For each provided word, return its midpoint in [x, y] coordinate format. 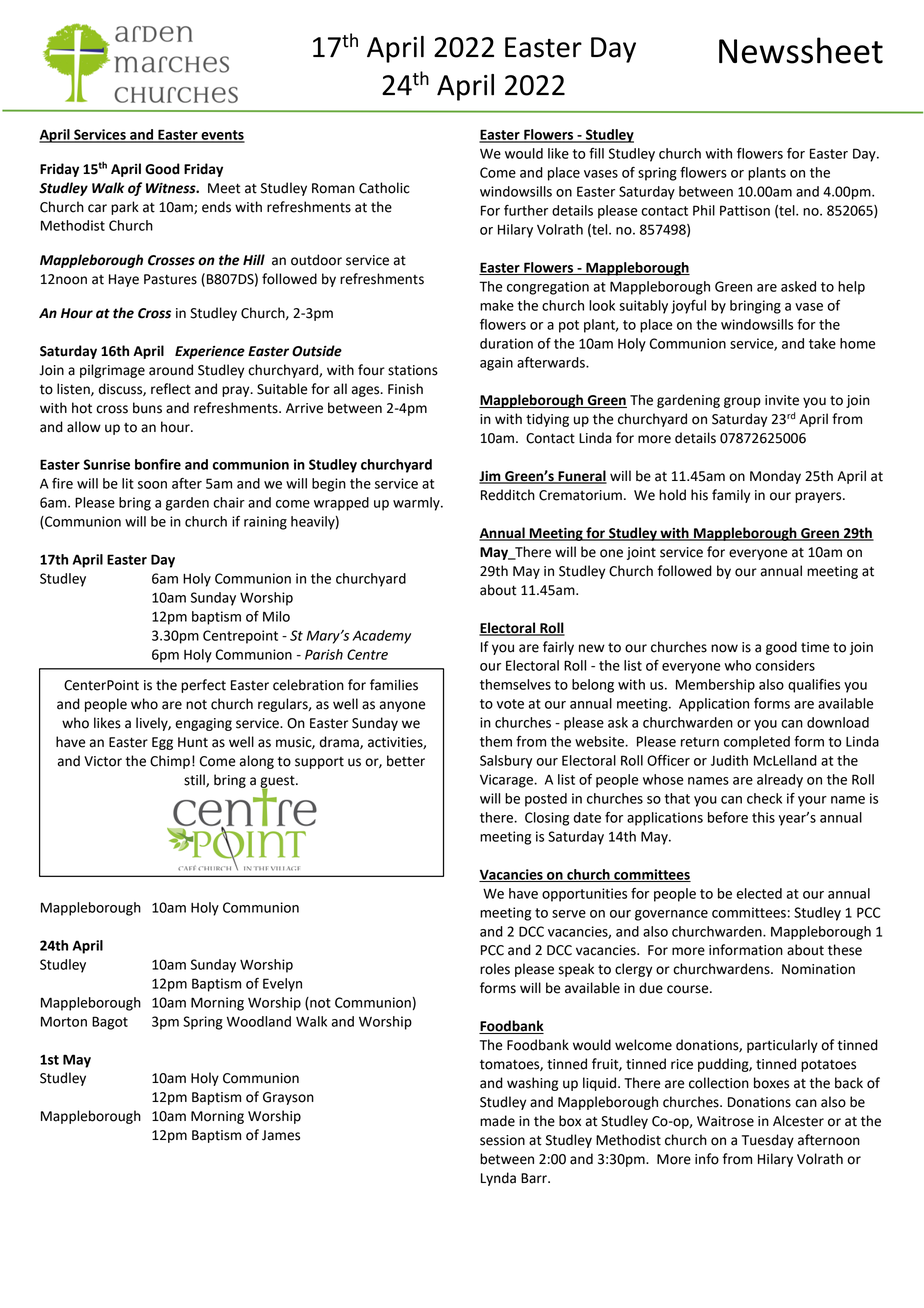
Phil [704, 210]
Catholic [384, 188]
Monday [775, 477]
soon [152, 485]
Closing [547, 819]
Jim [491, 477]
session [502, 1140]
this [763, 817]
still [195, 780]
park [125, 208]
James [281, 1135]
